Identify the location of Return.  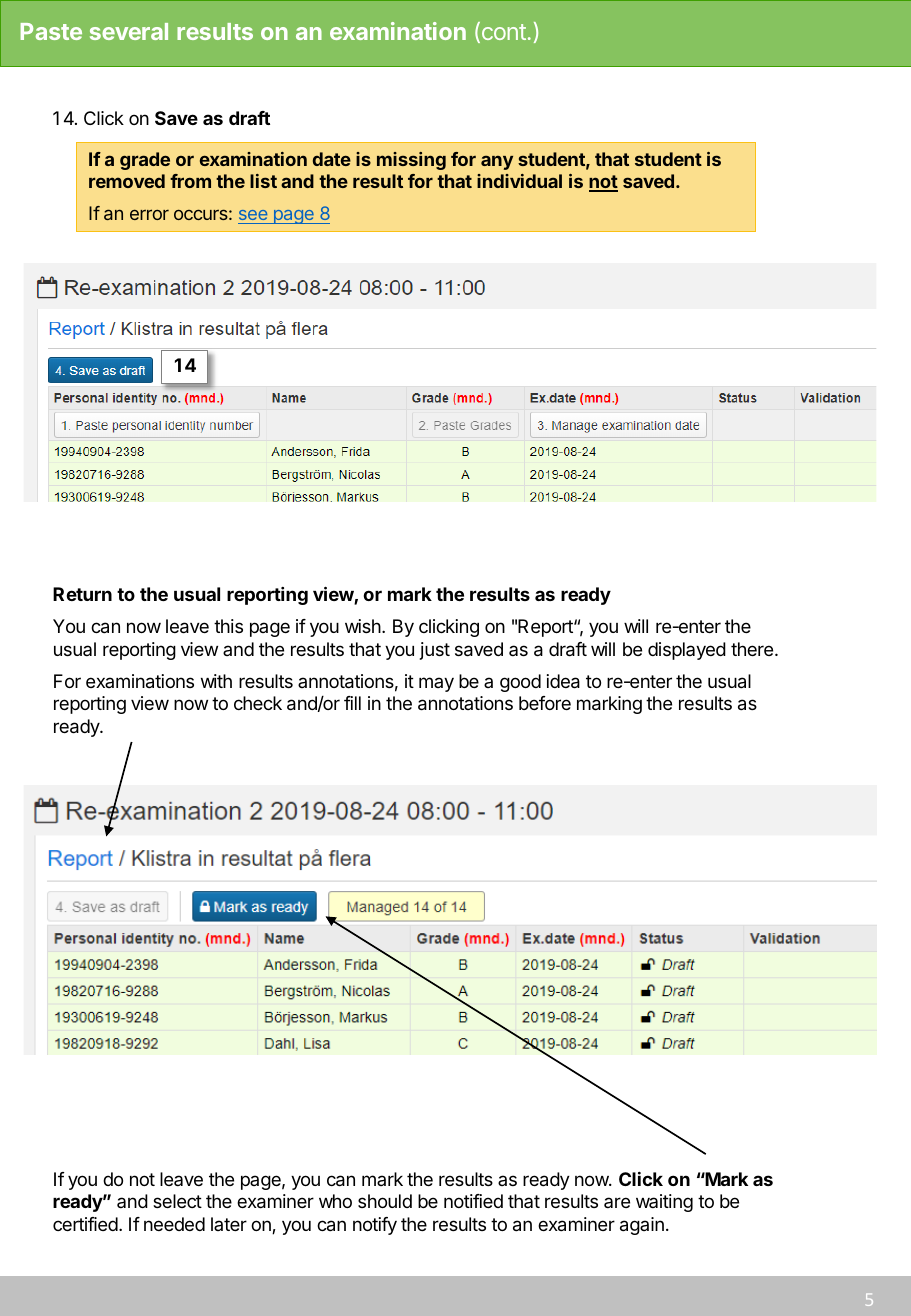
(82, 594).
